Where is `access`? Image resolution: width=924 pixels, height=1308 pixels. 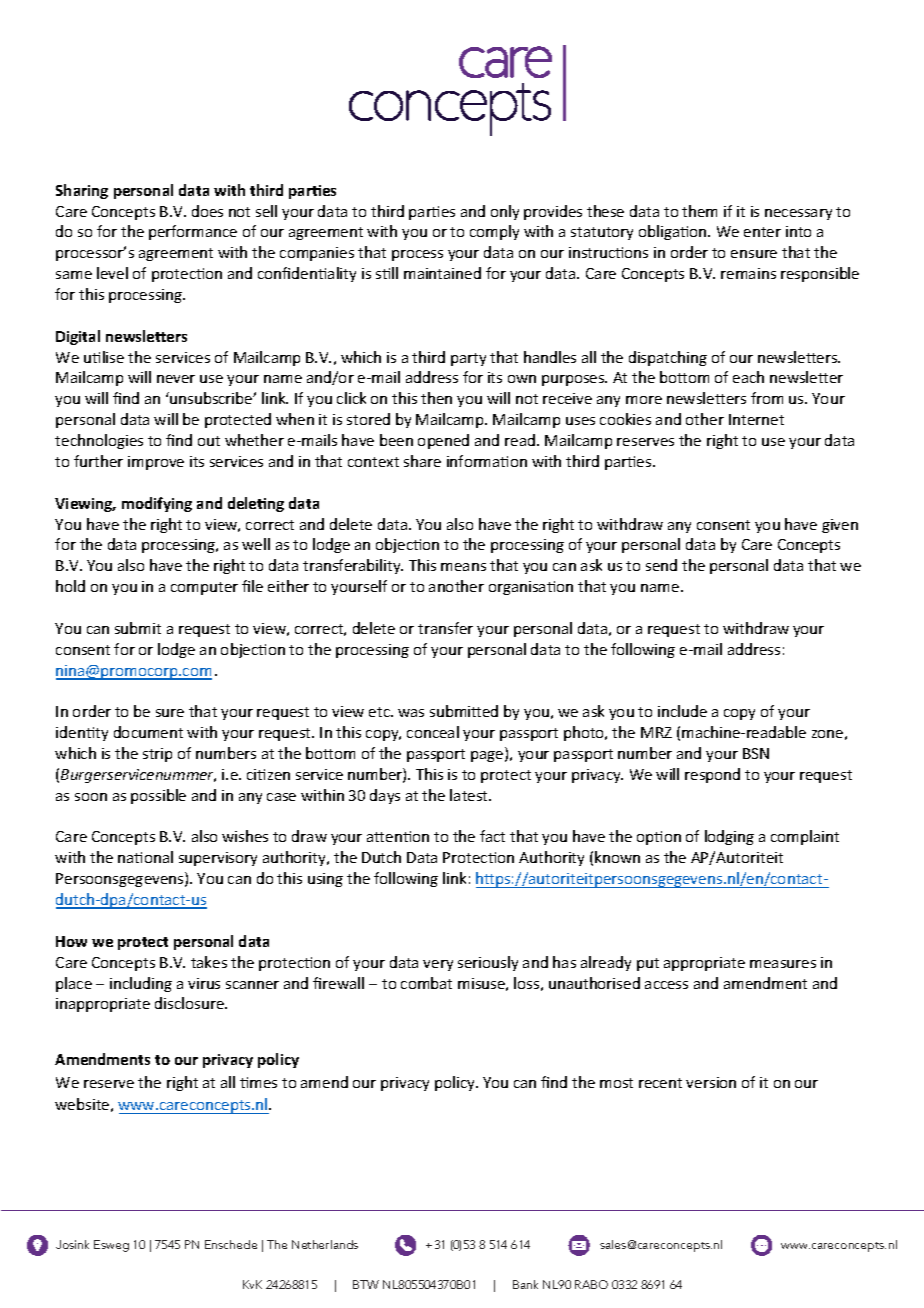
access is located at coordinates (666, 985).
